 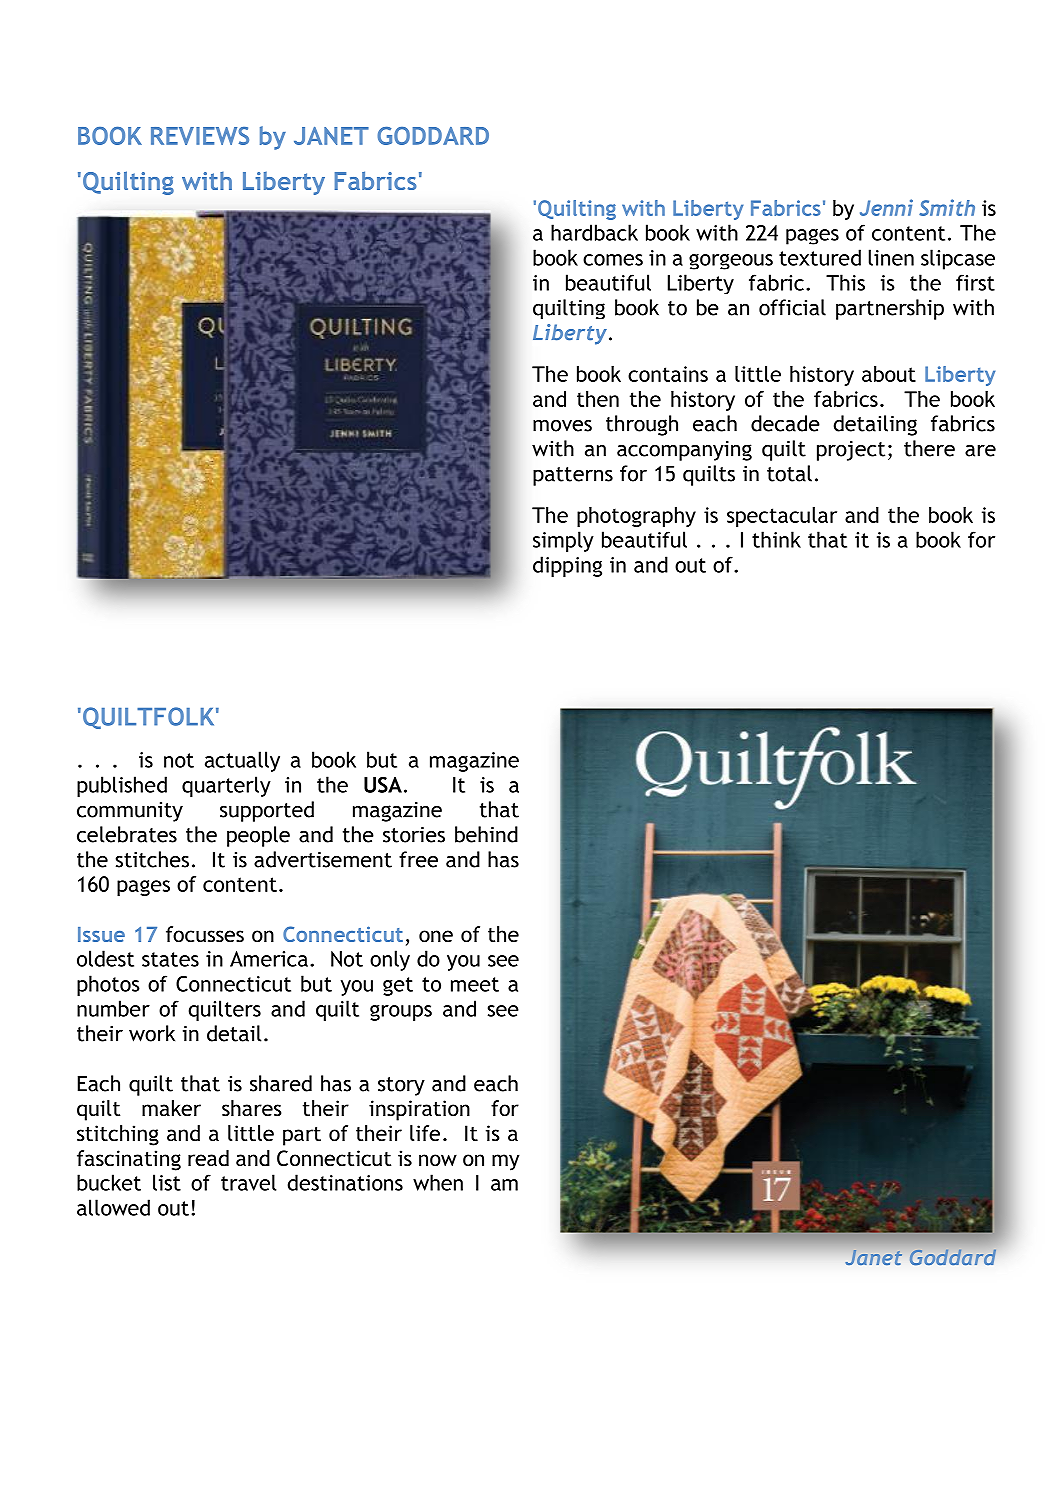 I want to click on when, so click(x=438, y=1182).
